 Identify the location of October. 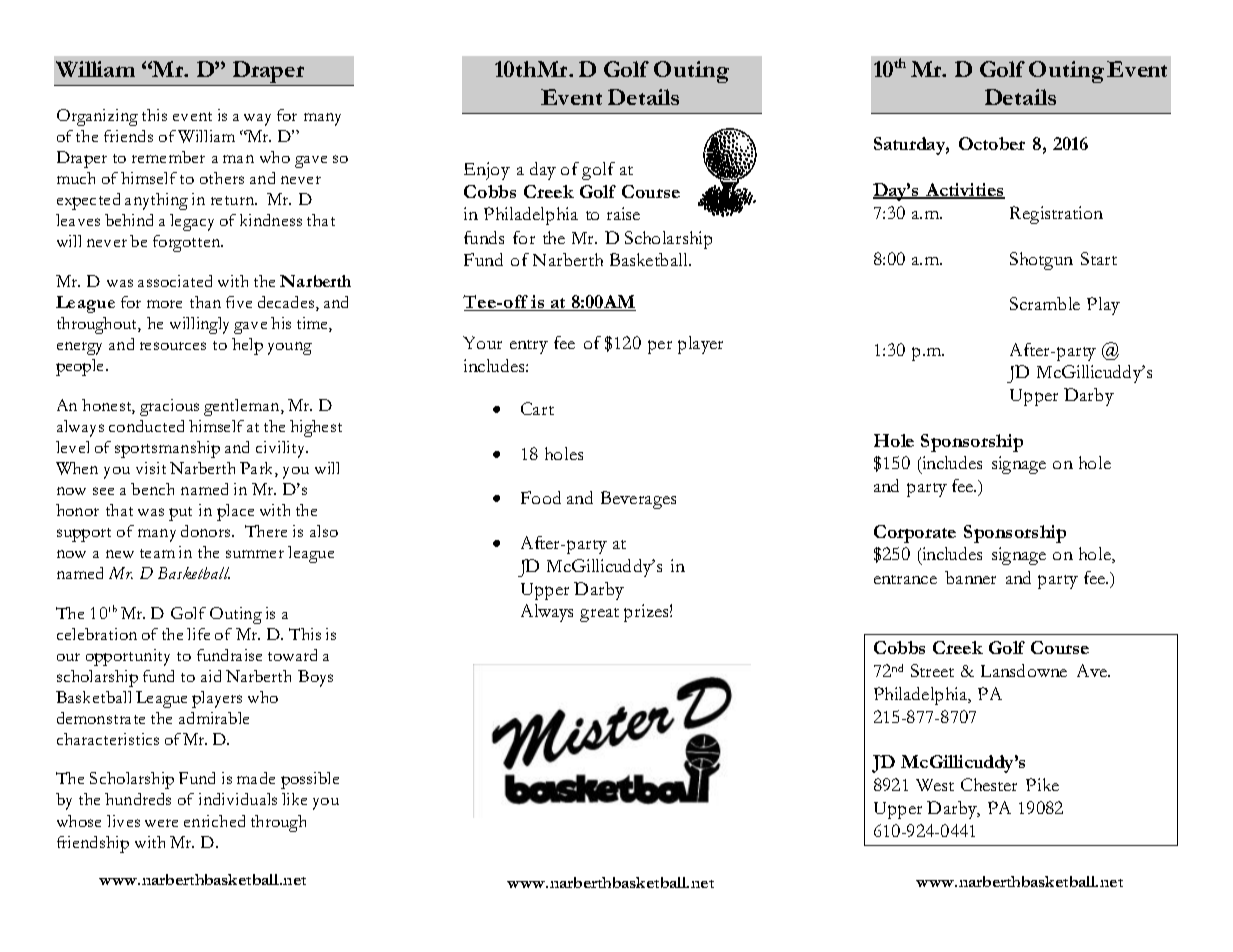
(992, 143).
